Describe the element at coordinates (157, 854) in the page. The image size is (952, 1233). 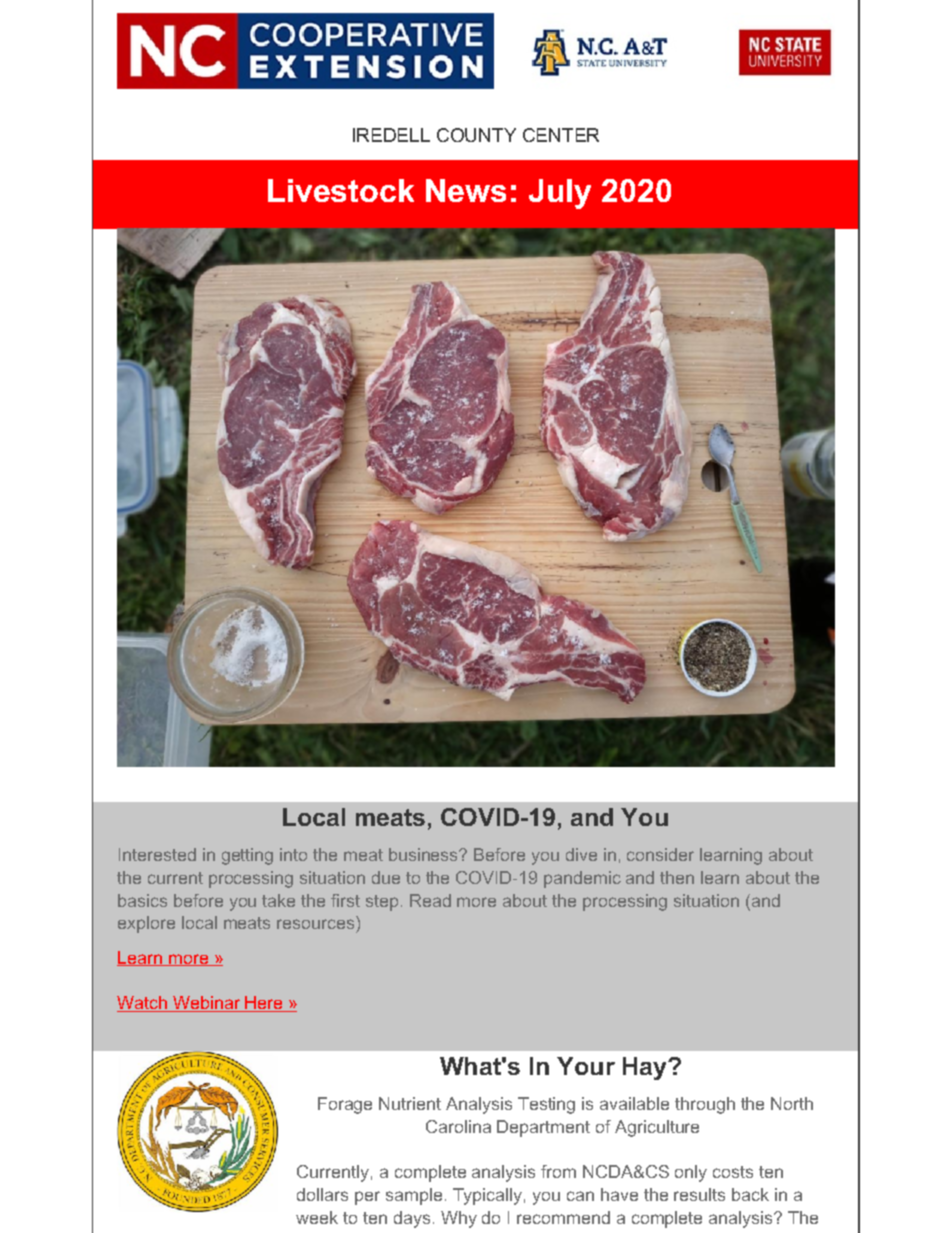
I see `Interested` at that location.
